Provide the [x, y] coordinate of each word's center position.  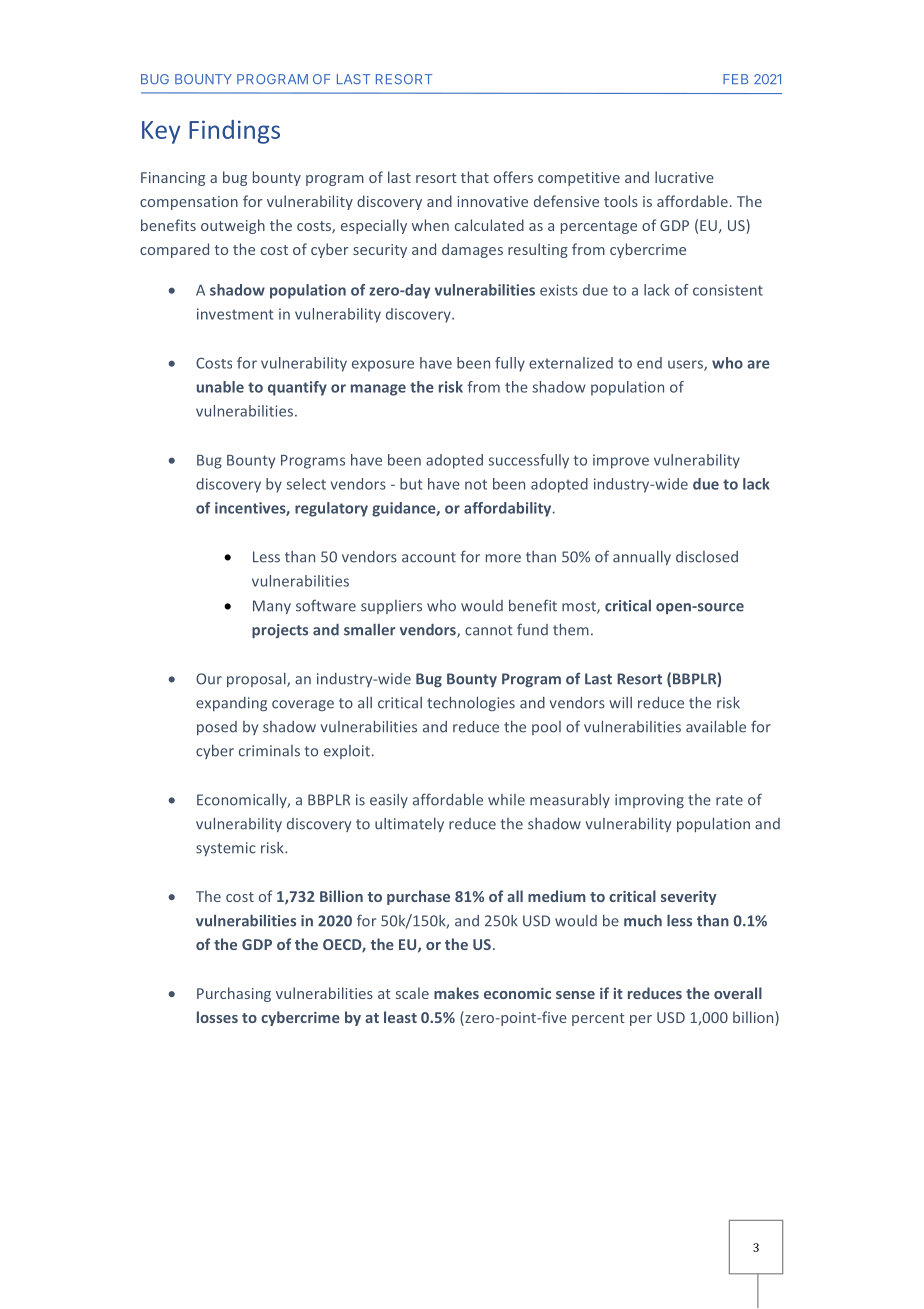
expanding [231, 704]
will [620, 703]
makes [456, 993]
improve [621, 461]
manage [378, 390]
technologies [471, 703]
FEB [735, 79]
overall [738, 993]
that [475, 177]
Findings [234, 132]
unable [220, 387]
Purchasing [234, 994]
